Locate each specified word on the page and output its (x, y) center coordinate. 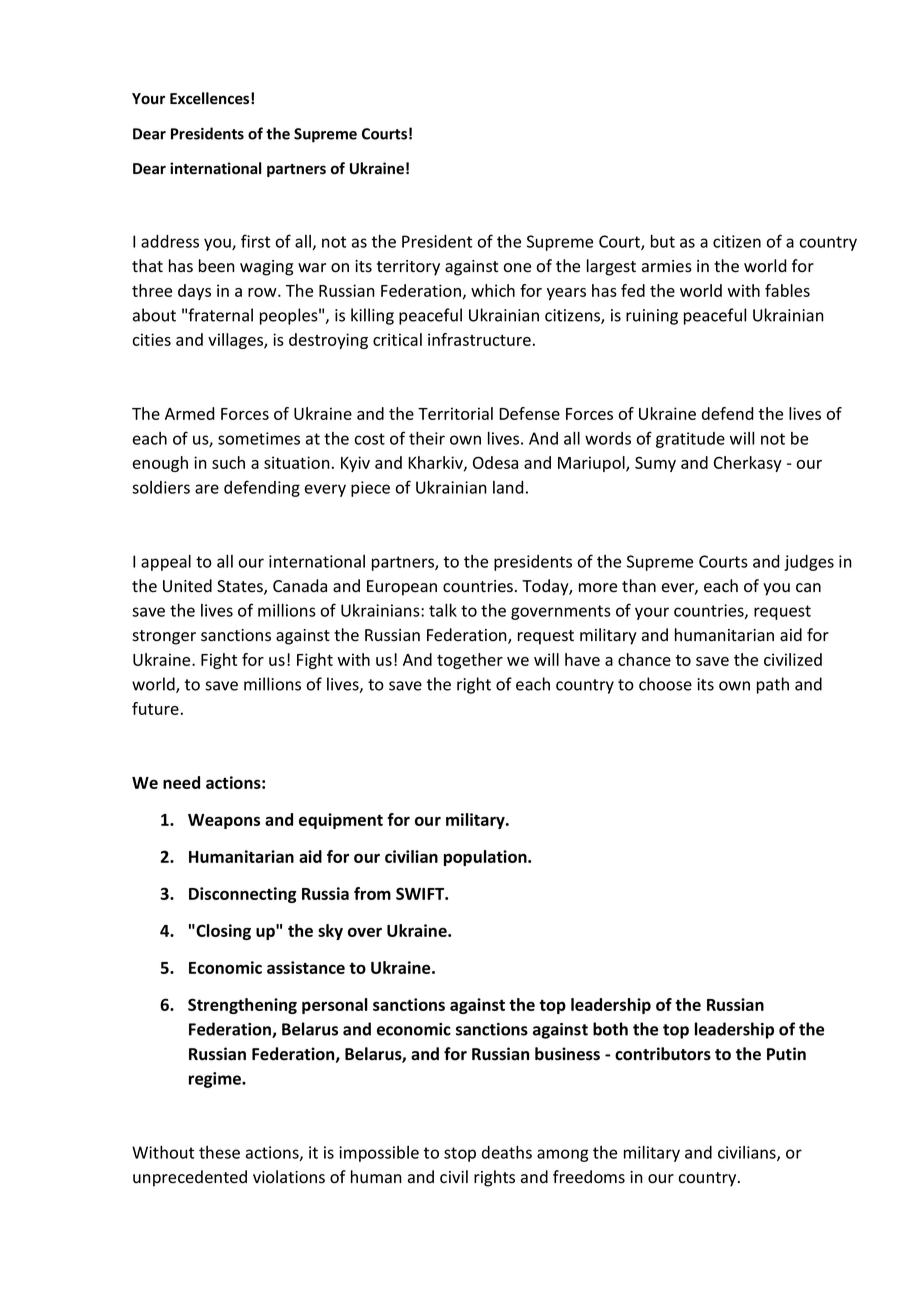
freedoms (589, 1177)
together (470, 661)
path (773, 685)
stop (460, 1154)
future (155, 708)
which (493, 290)
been (217, 266)
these (219, 1152)
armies (667, 266)
